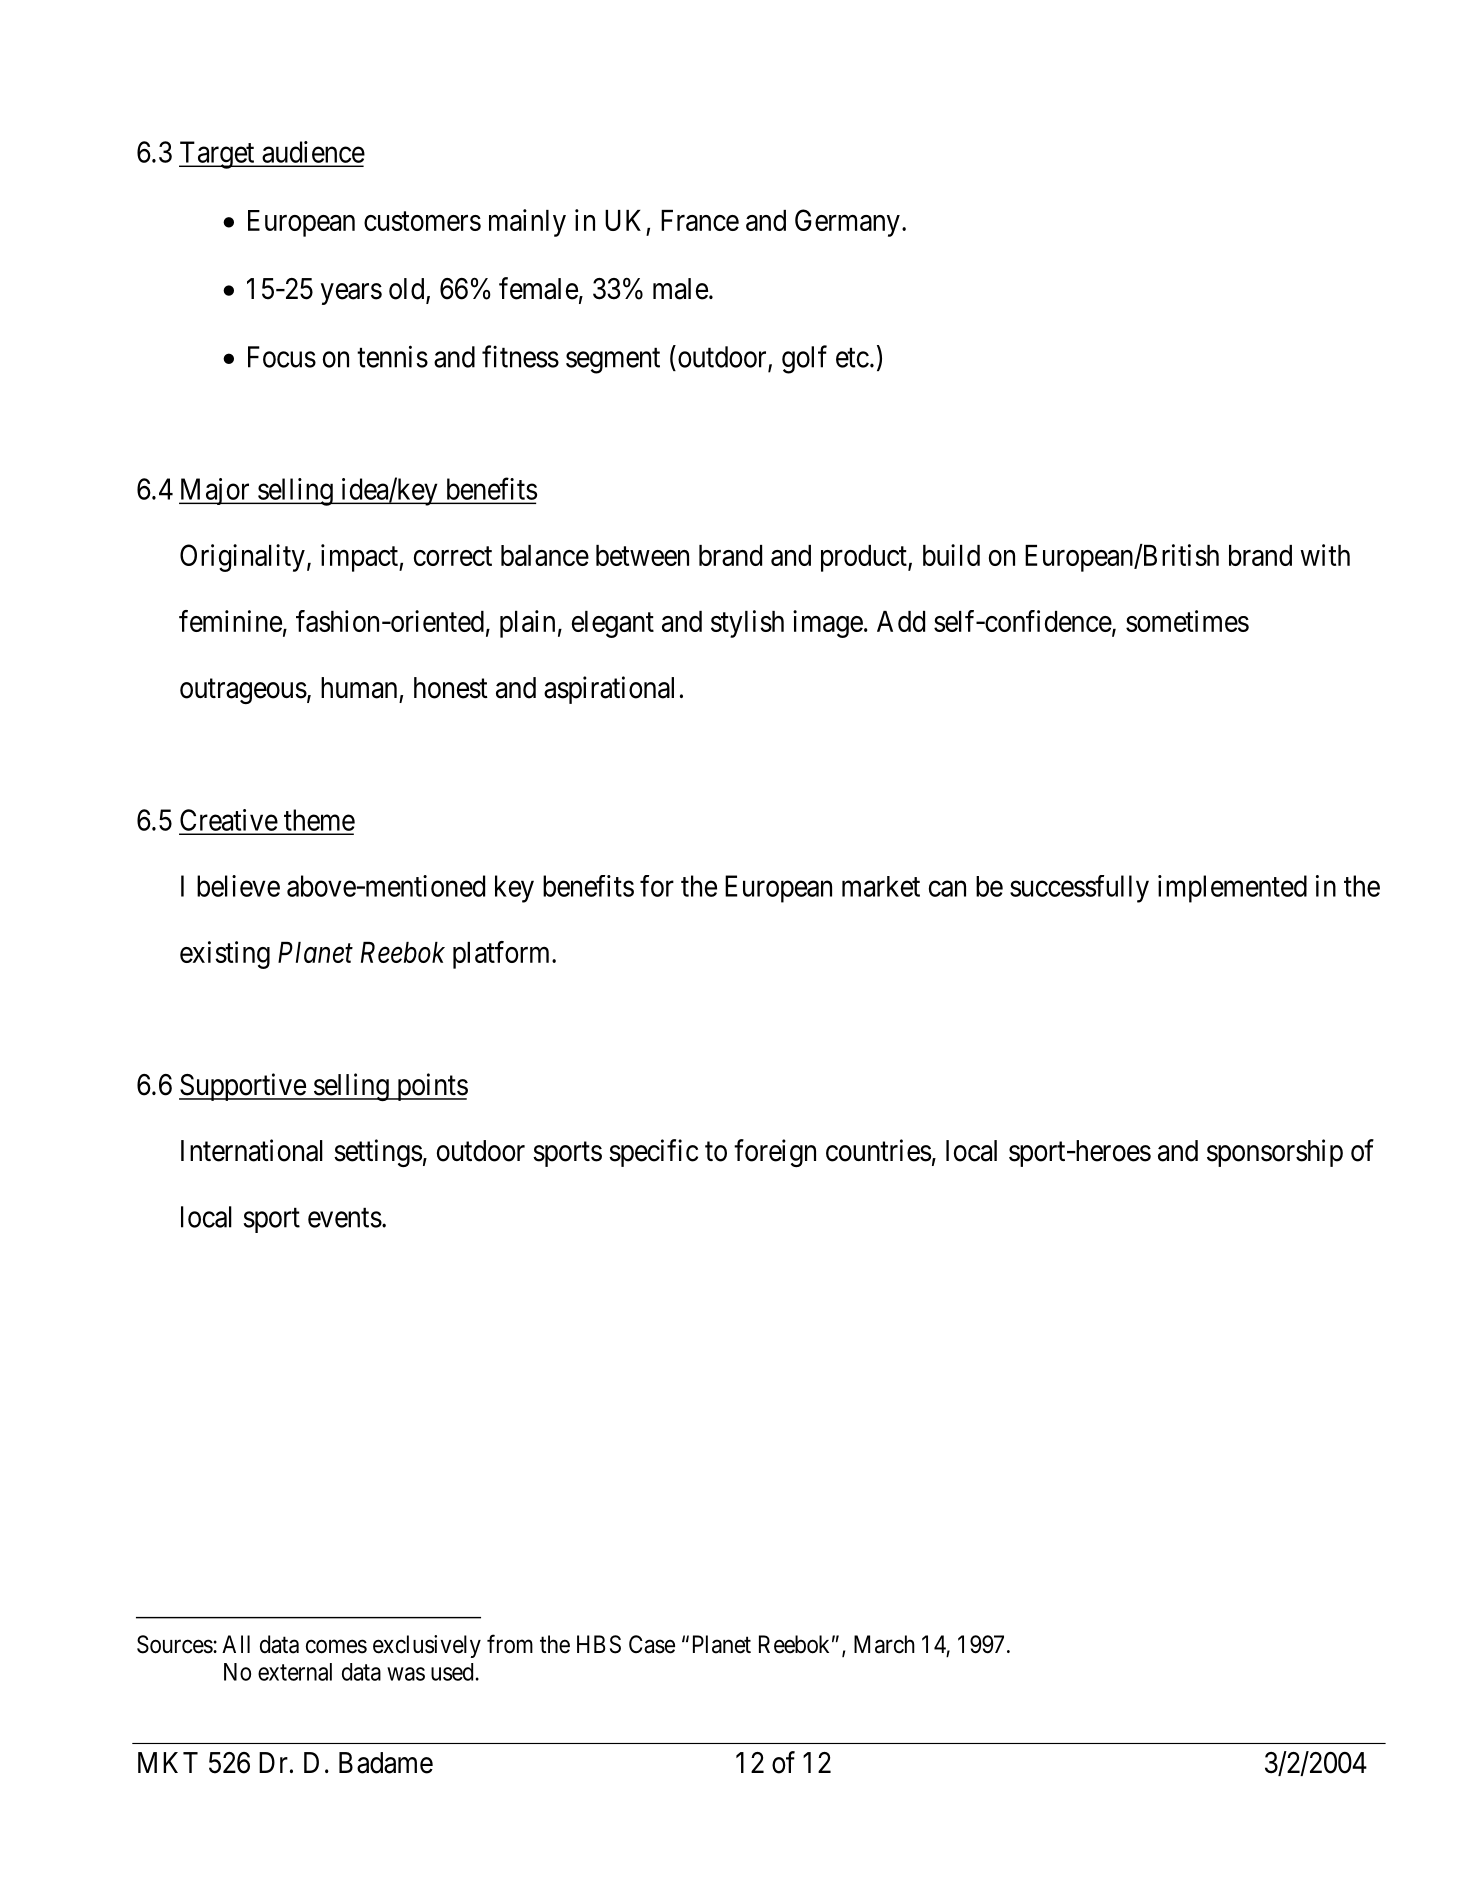 The height and width of the screenshot is (1899, 1467). What do you see at coordinates (847, 223) in the screenshot?
I see `Germany` at bounding box center [847, 223].
